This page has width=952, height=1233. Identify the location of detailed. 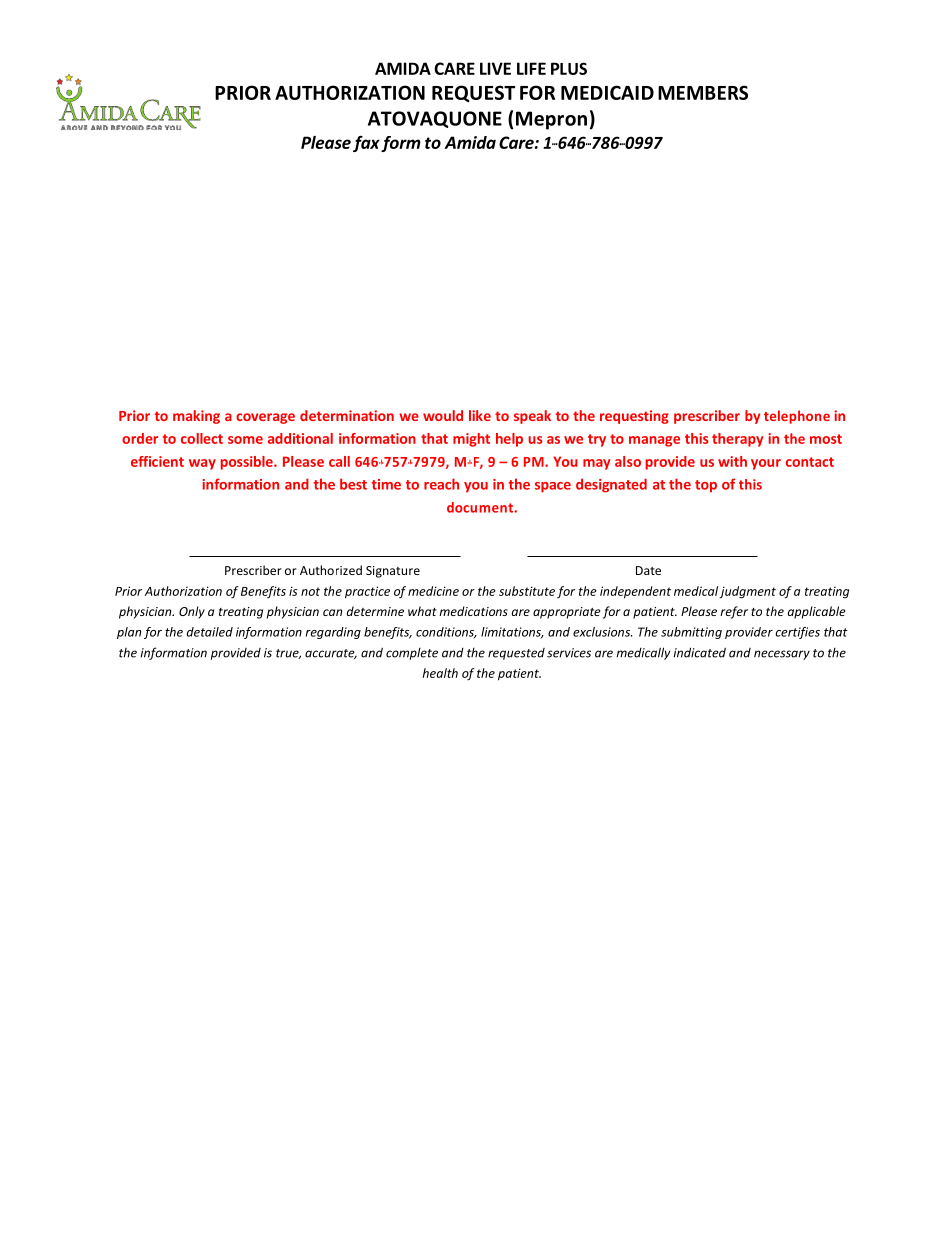
(210, 632).
